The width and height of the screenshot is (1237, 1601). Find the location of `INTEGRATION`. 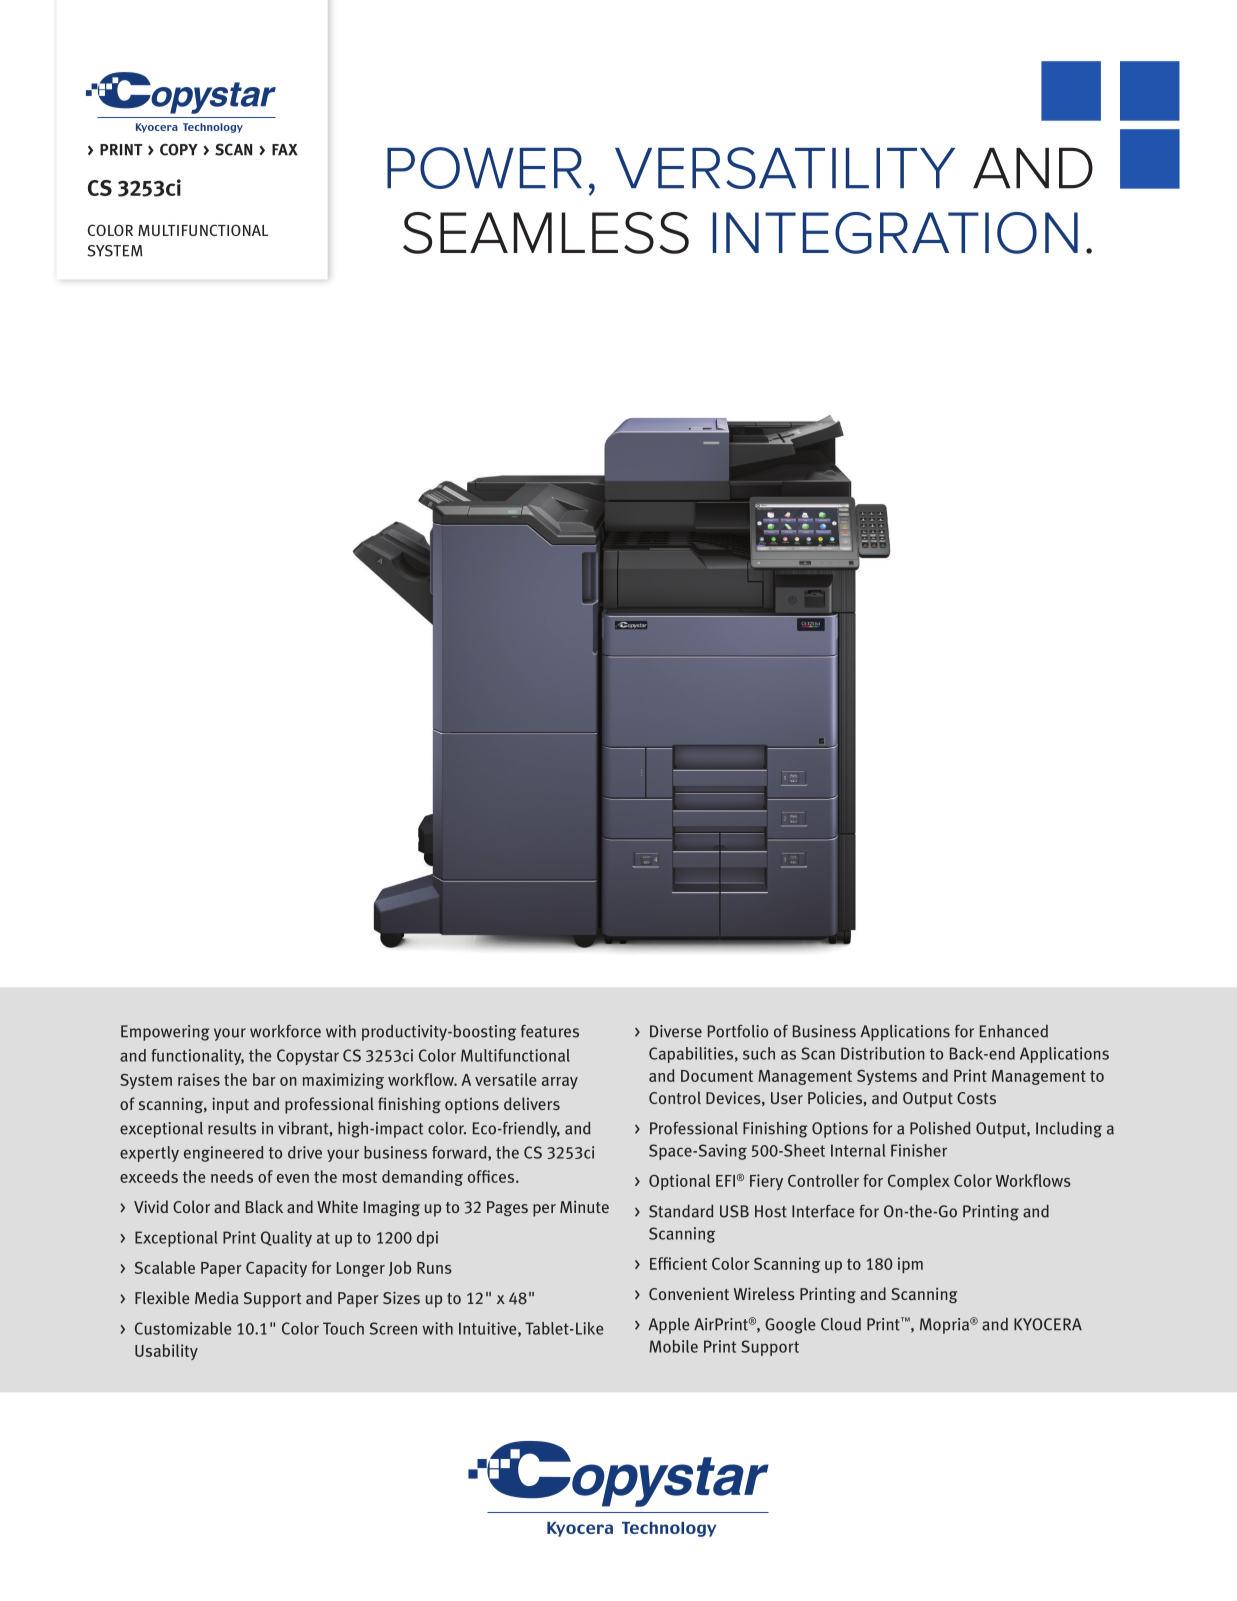

INTEGRATION is located at coordinates (895, 233).
